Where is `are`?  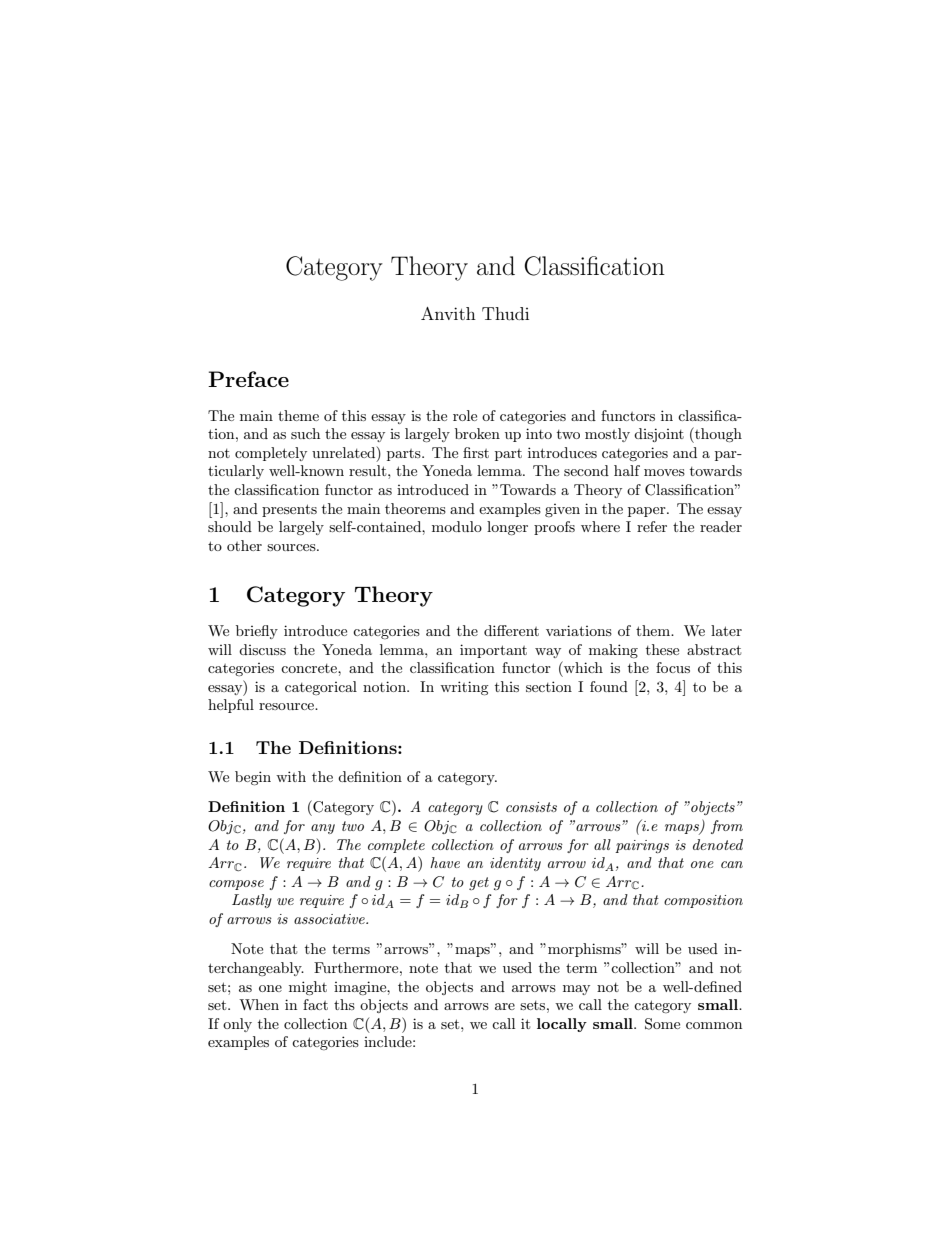
are is located at coordinates (505, 1006).
